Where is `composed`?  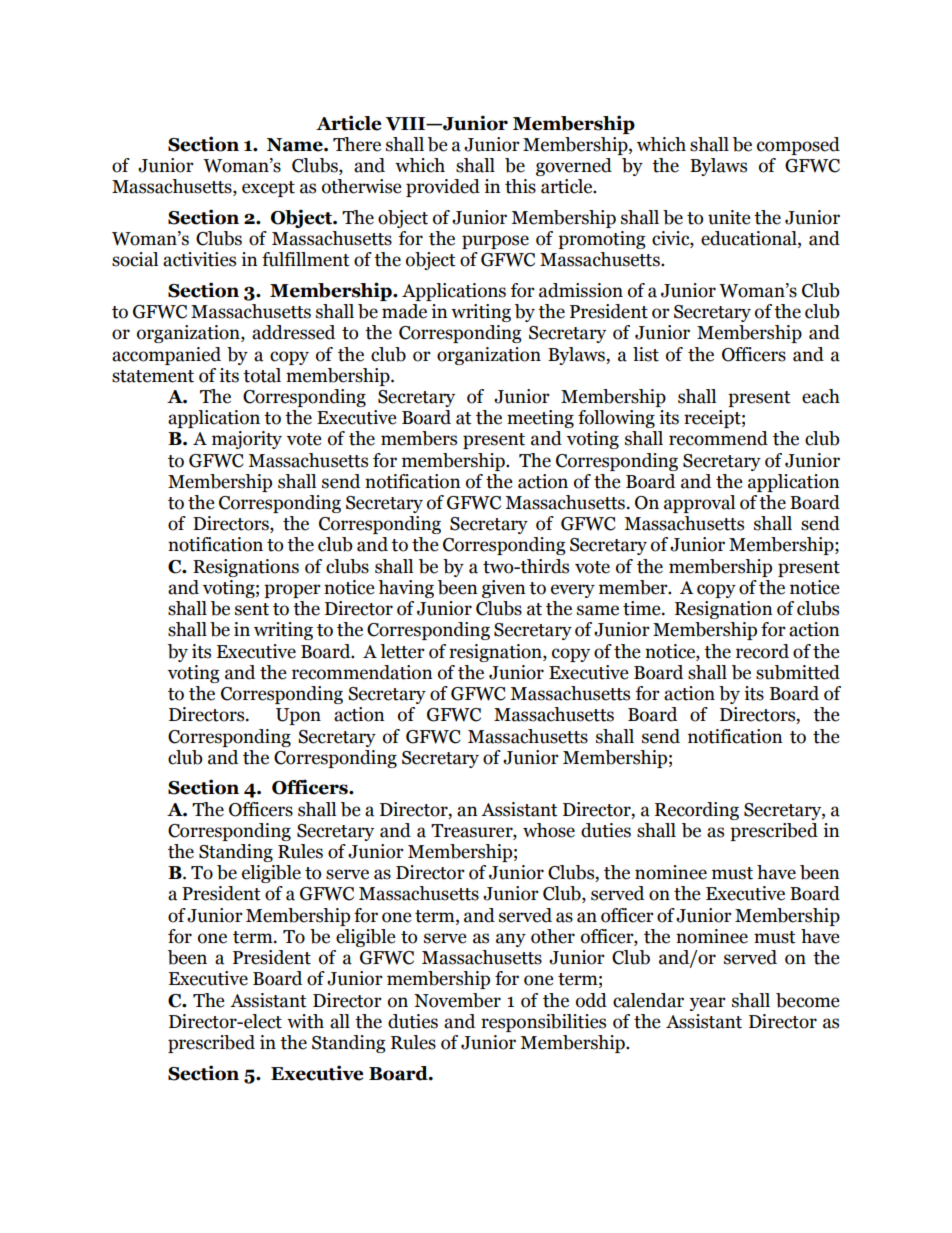 composed is located at coordinates (798, 146).
